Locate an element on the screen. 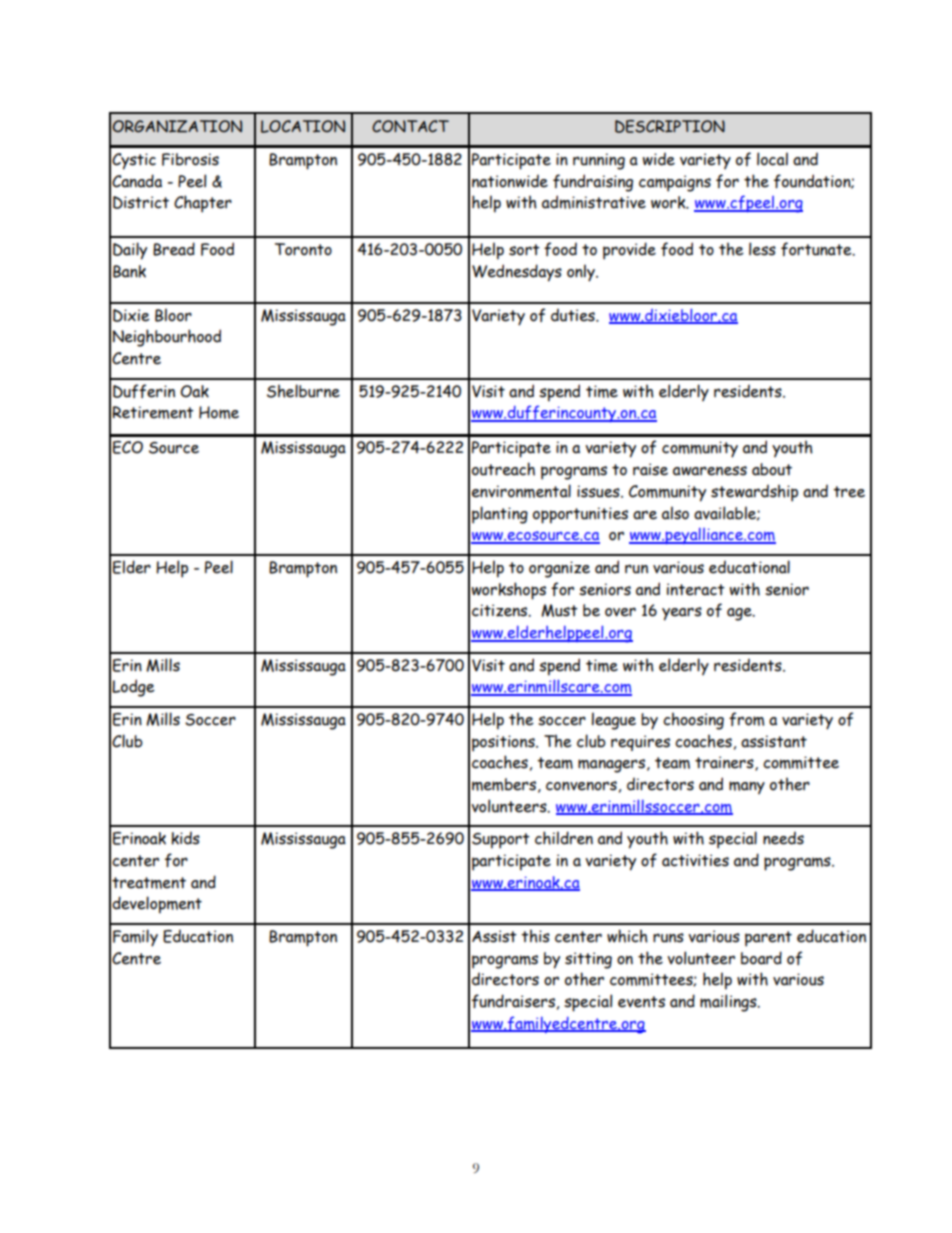  interact is located at coordinates (696, 589).
